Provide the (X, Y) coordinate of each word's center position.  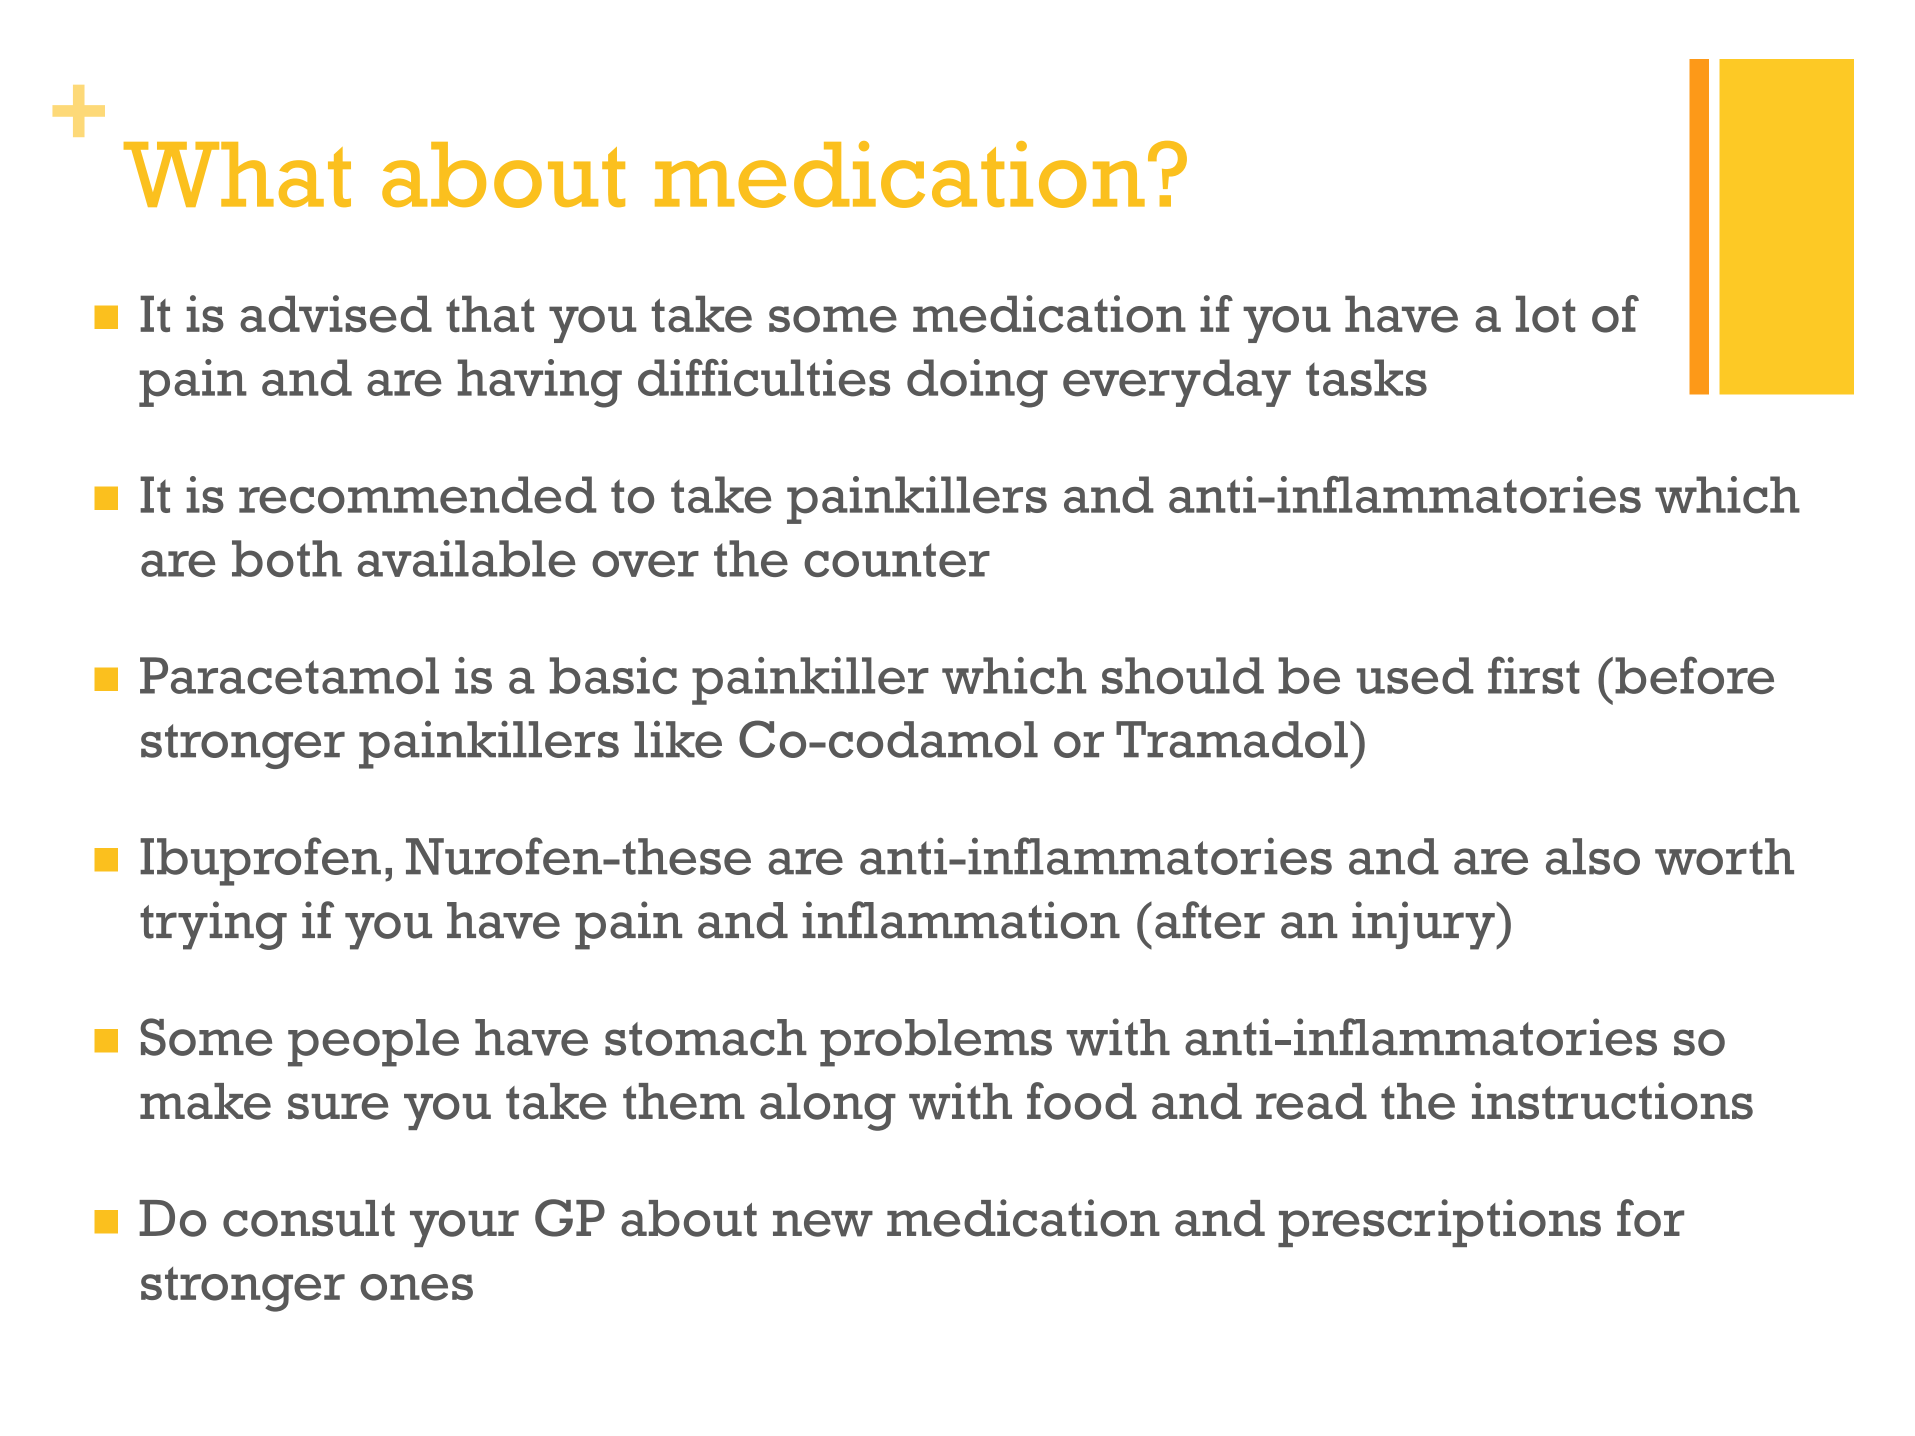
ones (416, 1287)
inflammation (961, 920)
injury (1424, 925)
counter (897, 560)
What (237, 174)
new (823, 1223)
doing (977, 383)
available (466, 558)
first (1534, 675)
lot (1545, 314)
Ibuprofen (260, 861)
